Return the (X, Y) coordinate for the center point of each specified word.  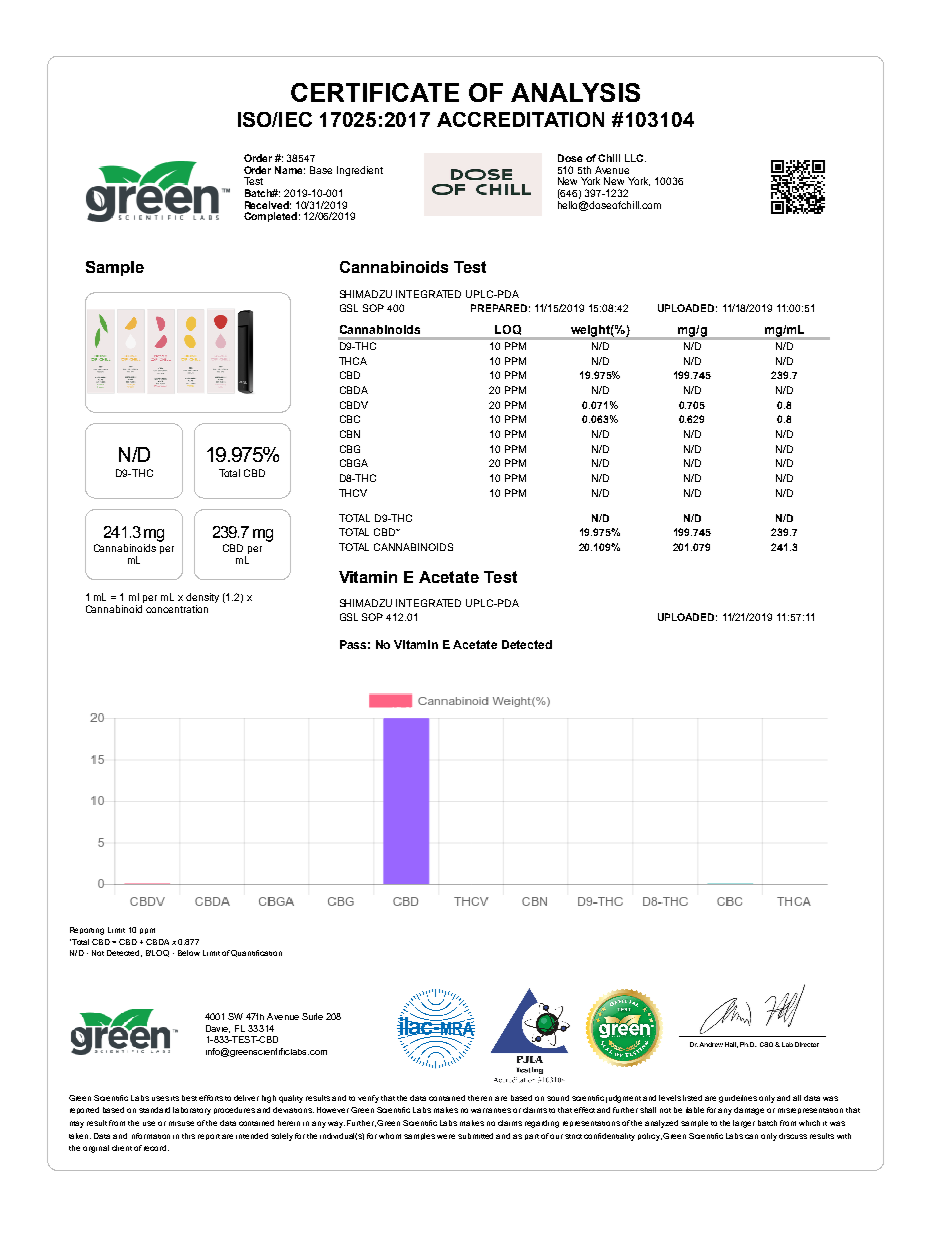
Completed (270, 217)
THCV (353, 493)
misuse (181, 1123)
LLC (635, 158)
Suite (312, 1016)
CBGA (354, 463)
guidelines (738, 1099)
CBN (350, 434)
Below (189, 953)
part (532, 1137)
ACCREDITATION (520, 119)
